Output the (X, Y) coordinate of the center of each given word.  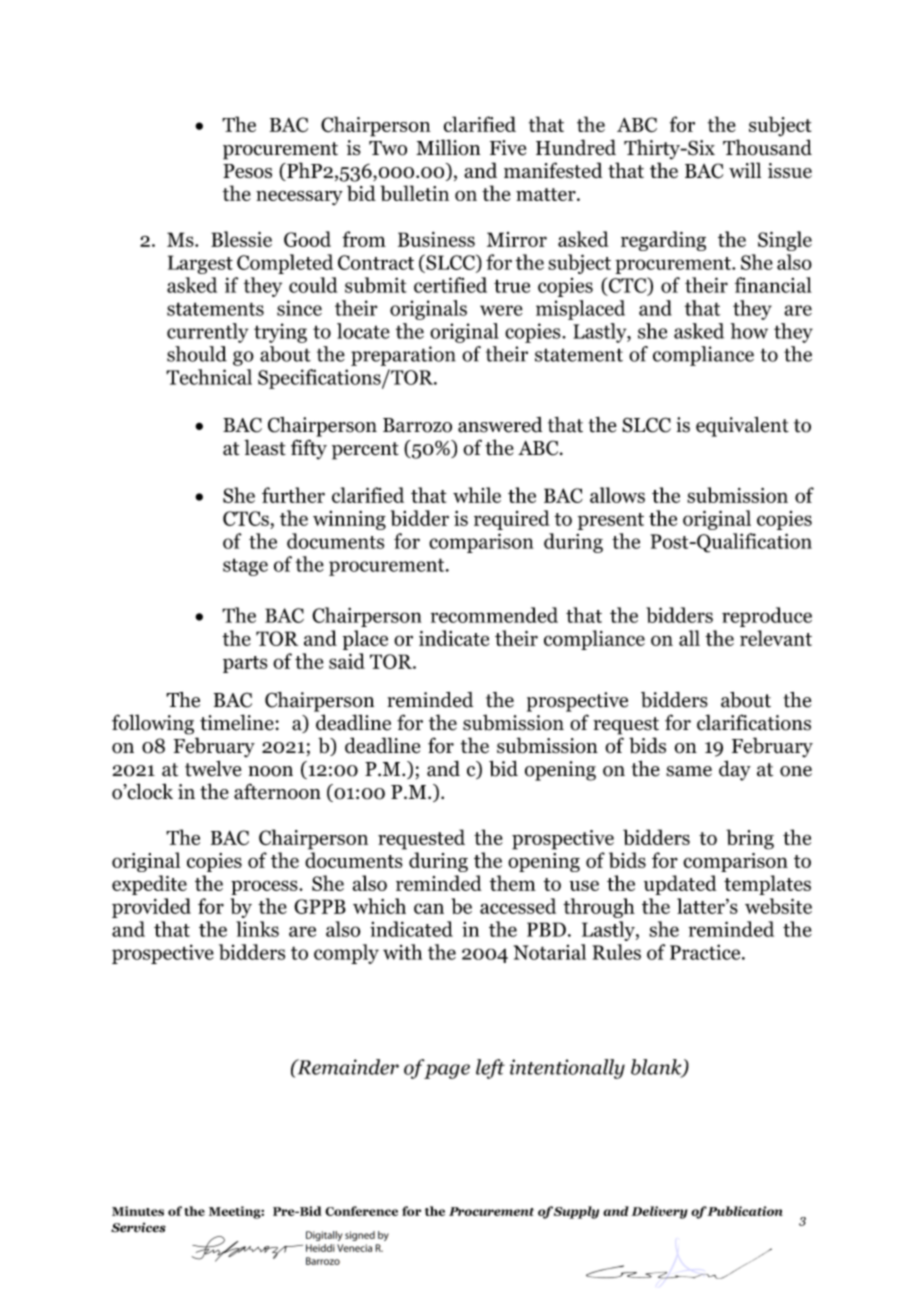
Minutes (138, 1211)
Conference (361, 1211)
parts (245, 664)
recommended (494, 615)
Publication (745, 1211)
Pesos (247, 171)
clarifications (754, 722)
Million (448, 147)
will (745, 170)
